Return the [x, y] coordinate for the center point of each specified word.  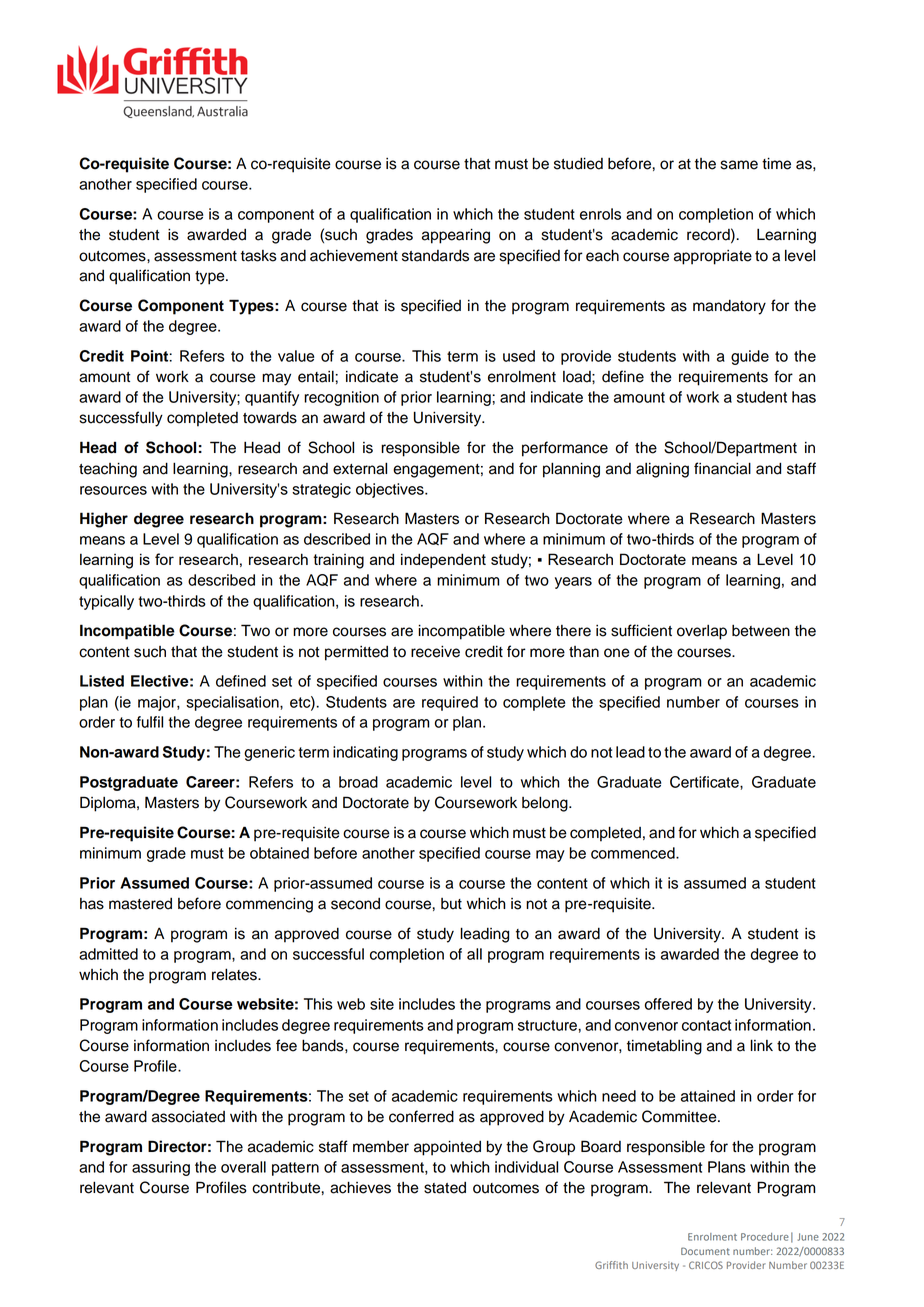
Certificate [705, 782]
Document [705, 1251]
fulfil [150, 722]
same [739, 165]
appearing [456, 236]
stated [445, 1188]
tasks [259, 256]
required [450, 703]
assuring [161, 1168]
